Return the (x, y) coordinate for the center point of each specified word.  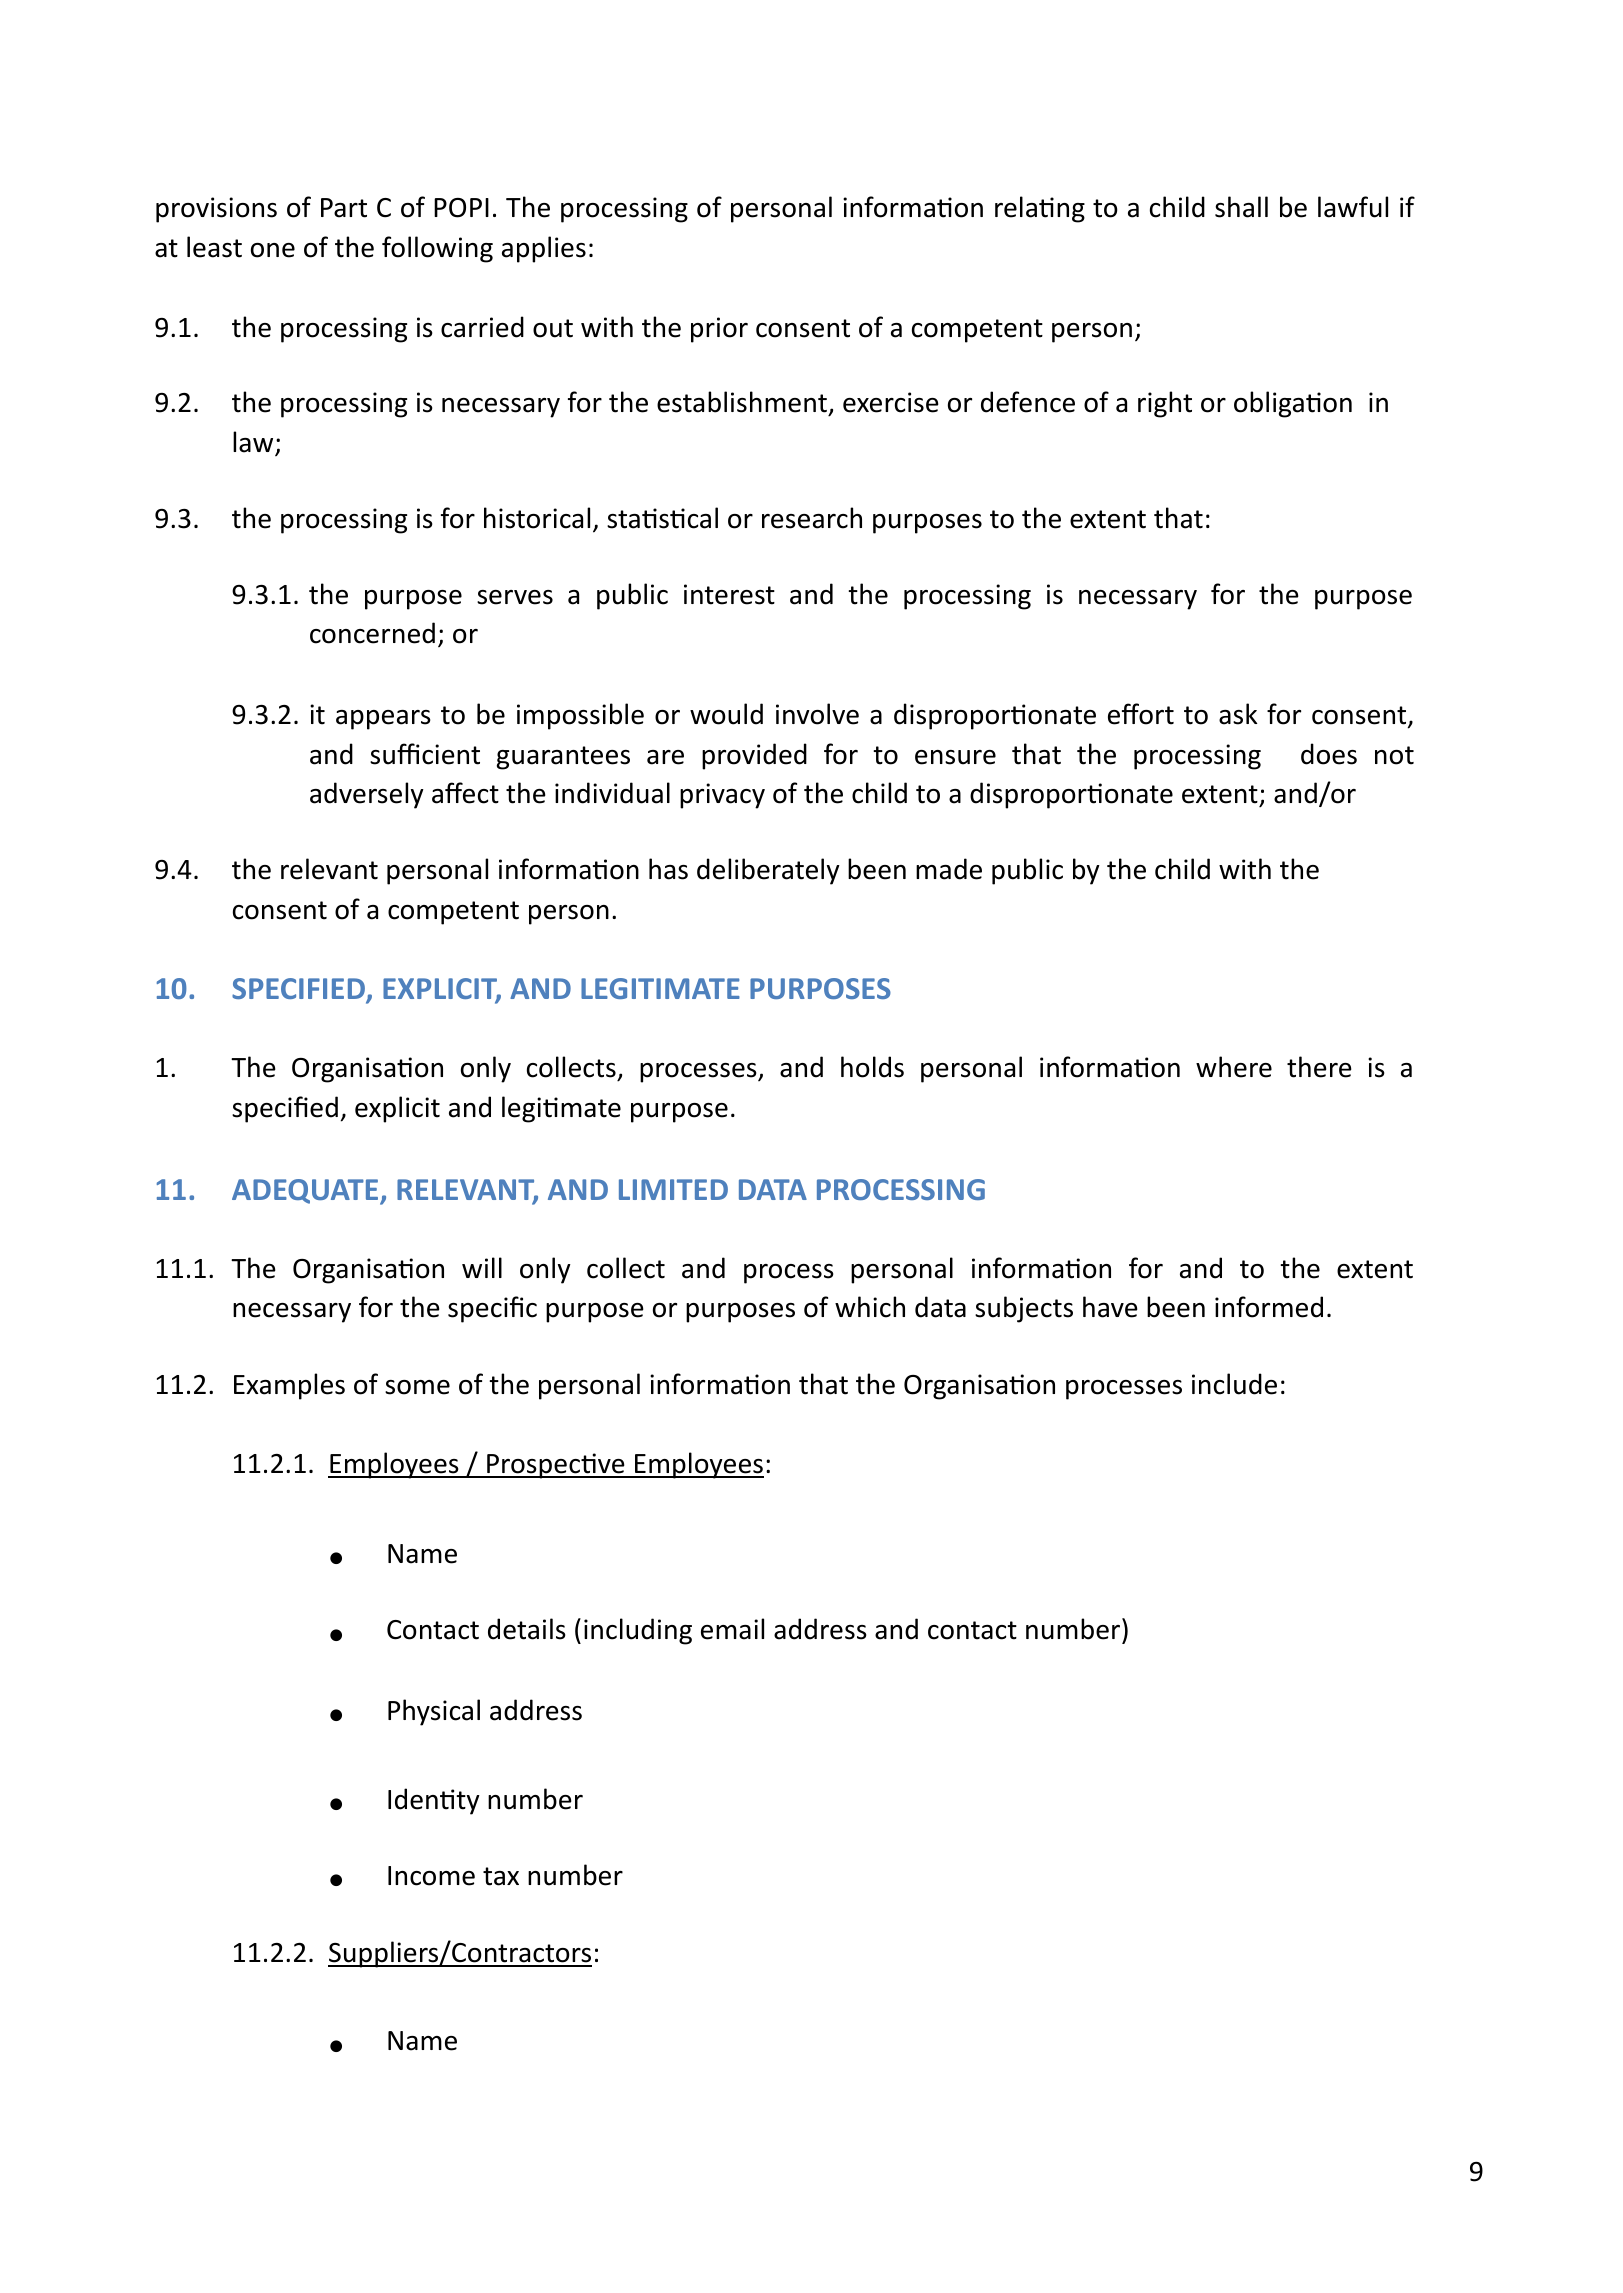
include (1234, 1384)
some (417, 1387)
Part (344, 208)
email (732, 1629)
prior (719, 330)
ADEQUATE (306, 1192)
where (1234, 1067)
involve (817, 714)
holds (872, 1067)
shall (1241, 207)
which (870, 1307)
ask (1238, 714)
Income (431, 1876)
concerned (372, 633)
